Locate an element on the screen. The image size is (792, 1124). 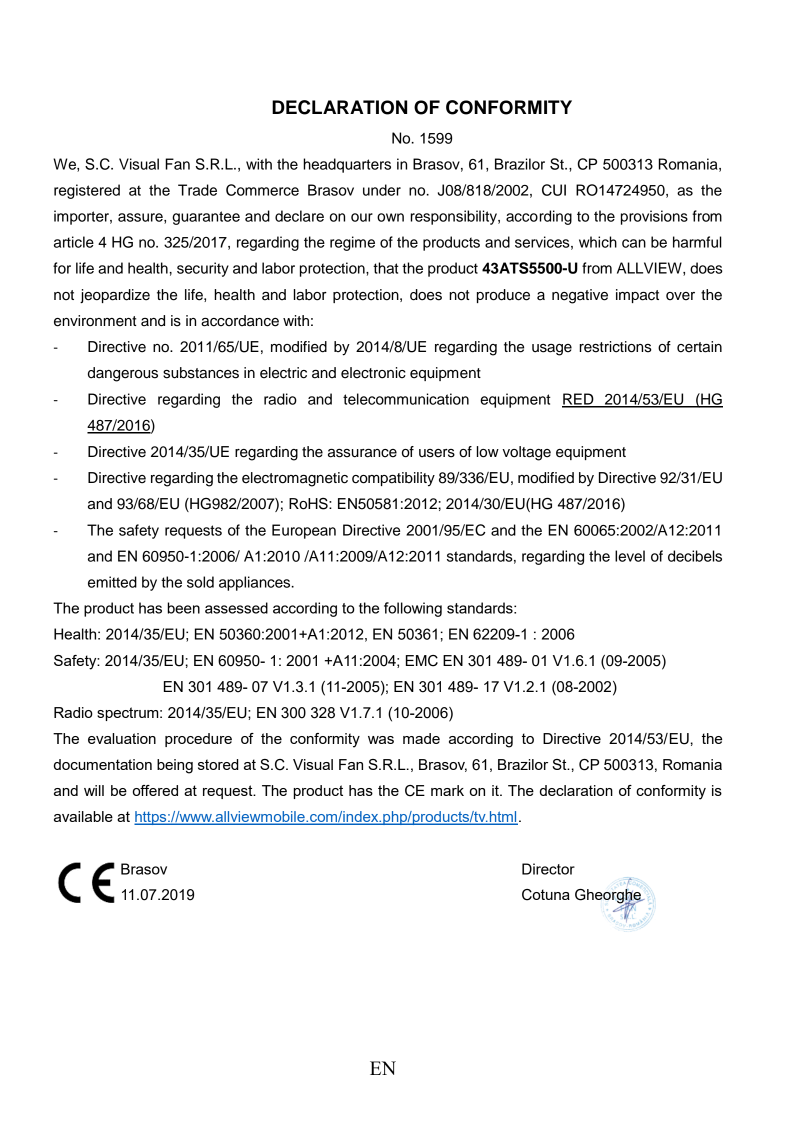
restrictions is located at coordinates (616, 347).
